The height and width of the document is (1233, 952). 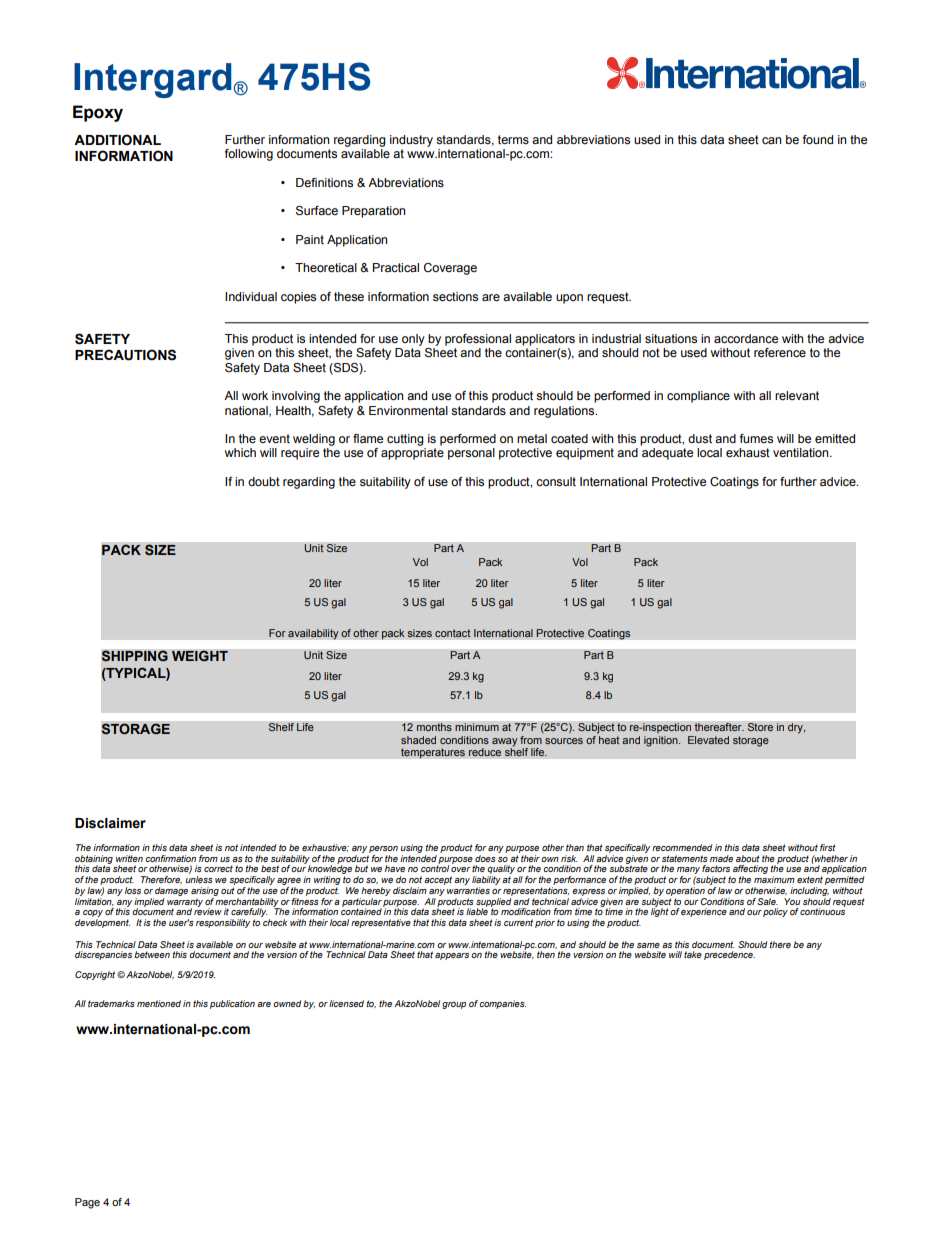 I want to click on can, so click(x=771, y=140).
